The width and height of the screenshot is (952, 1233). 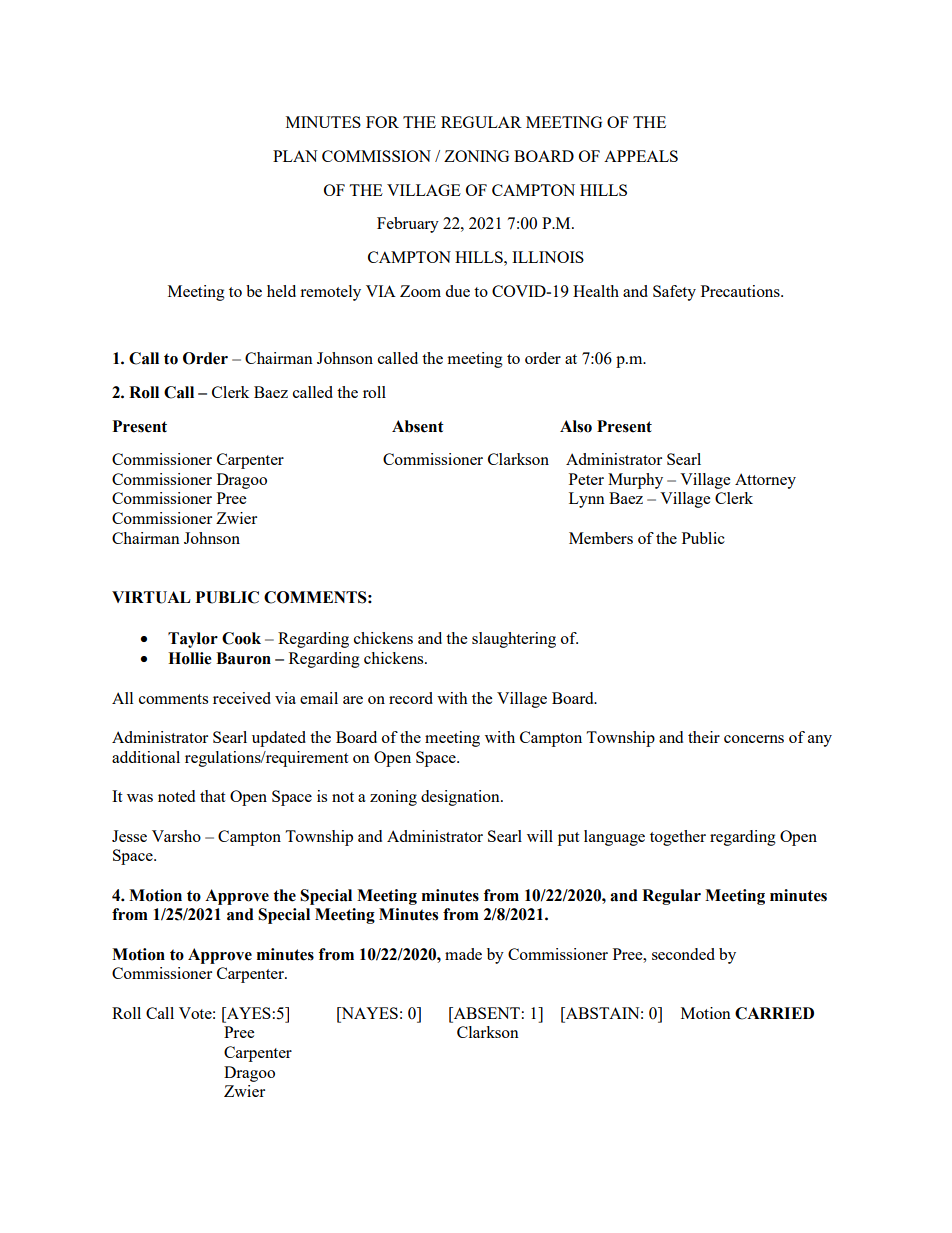 What do you see at coordinates (129, 836) in the screenshot?
I see `Jesse` at bounding box center [129, 836].
